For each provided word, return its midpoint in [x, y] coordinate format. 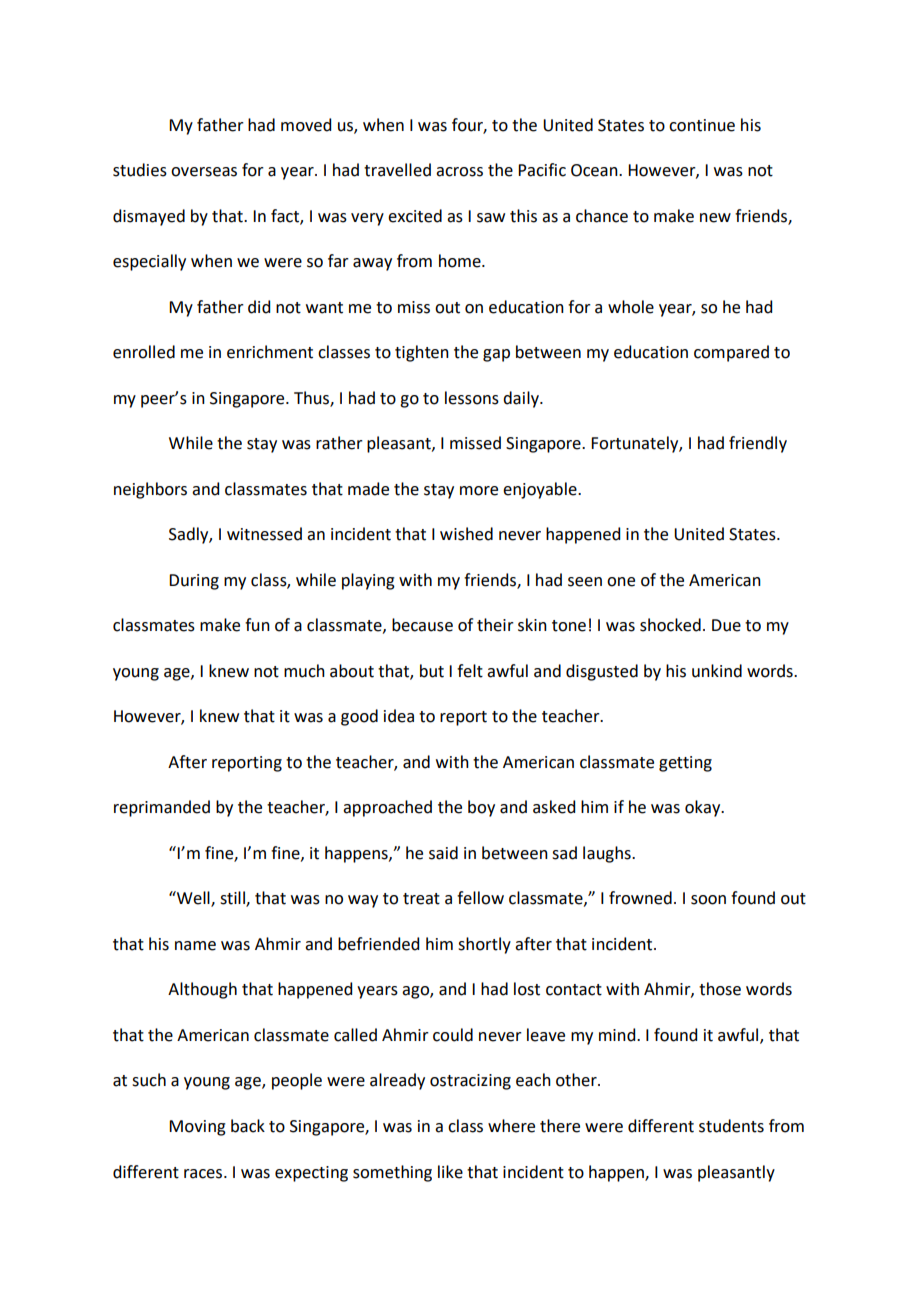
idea [399, 716]
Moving [197, 1128]
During [194, 582]
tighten [422, 353]
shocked [670, 625]
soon [708, 900]
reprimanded [162, 808]
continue [702, 125]
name [195, 946]
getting [685, 764]
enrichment [270, 352]
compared [731, 353]
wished [466, 534]
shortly [484, 945]
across [459, 172]
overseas [204, 172]
